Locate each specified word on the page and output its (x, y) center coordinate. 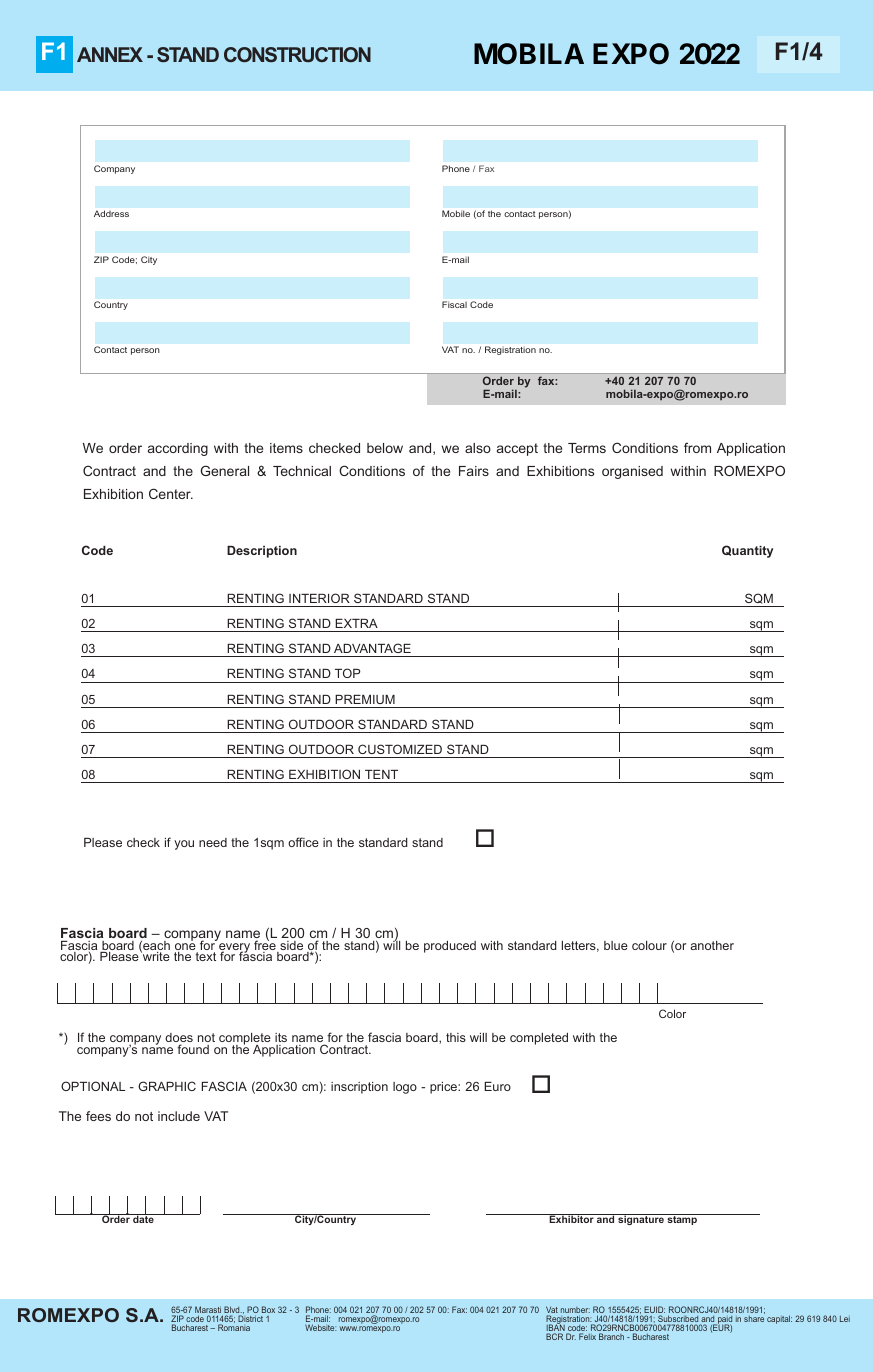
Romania (234, 1327)
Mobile (456, 213)
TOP (347, 673)
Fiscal (454, 304)
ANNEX (110, 54)
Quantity (747, 551)
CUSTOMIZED (400, 749)
